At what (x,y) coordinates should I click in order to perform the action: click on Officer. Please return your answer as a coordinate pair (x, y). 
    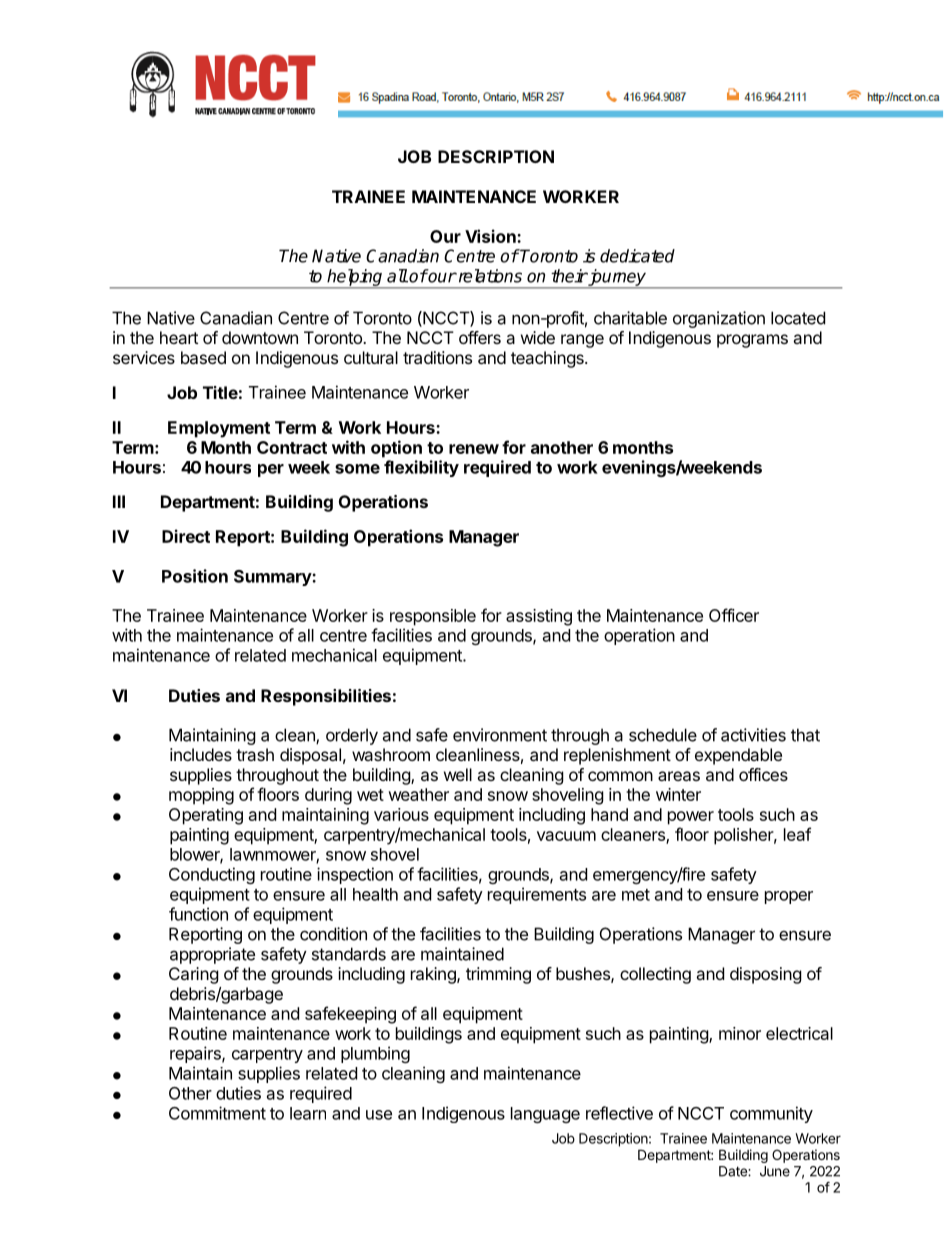
    Looking at the image, I should click on (734, 615).
